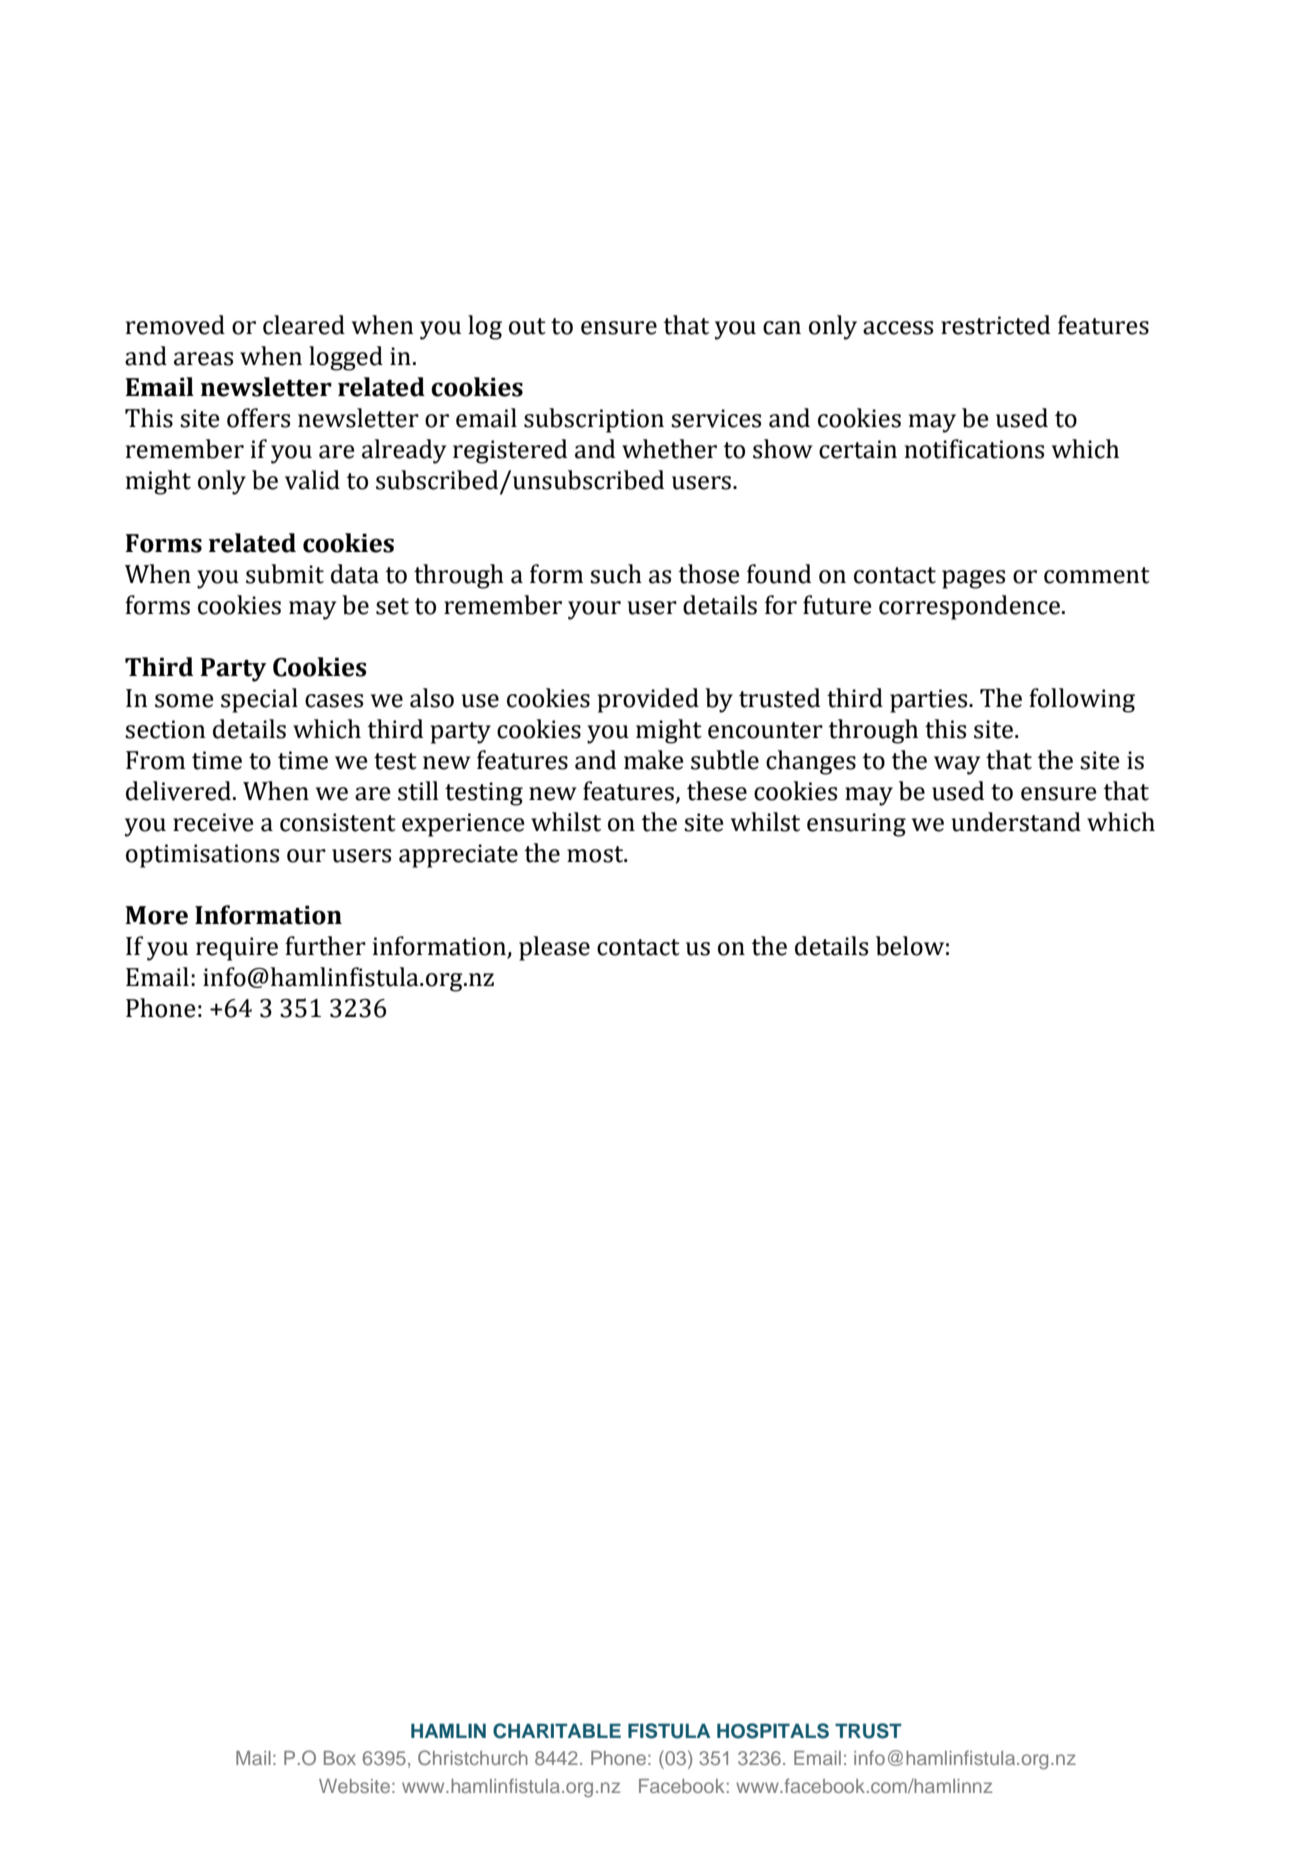  I want to click on subscription, so click(594, 420).
